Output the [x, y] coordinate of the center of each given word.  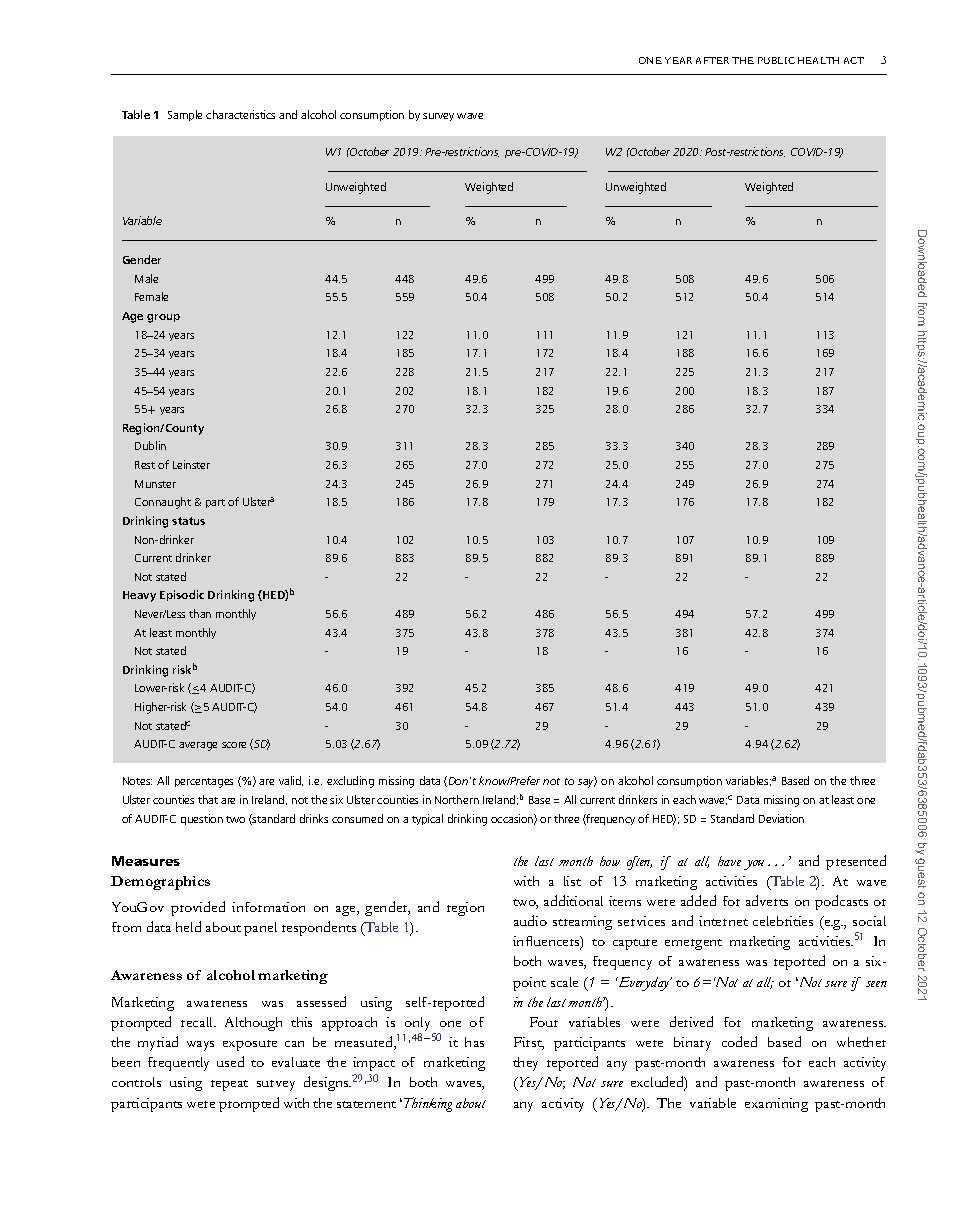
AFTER [712, 60]
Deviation [781, 818]
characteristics [240, 114]
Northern [457, 799]
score [234, 745]
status [188, 521]
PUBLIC [776, 60]
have [729, 861]
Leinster [191, 464]
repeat [229, 1085]
